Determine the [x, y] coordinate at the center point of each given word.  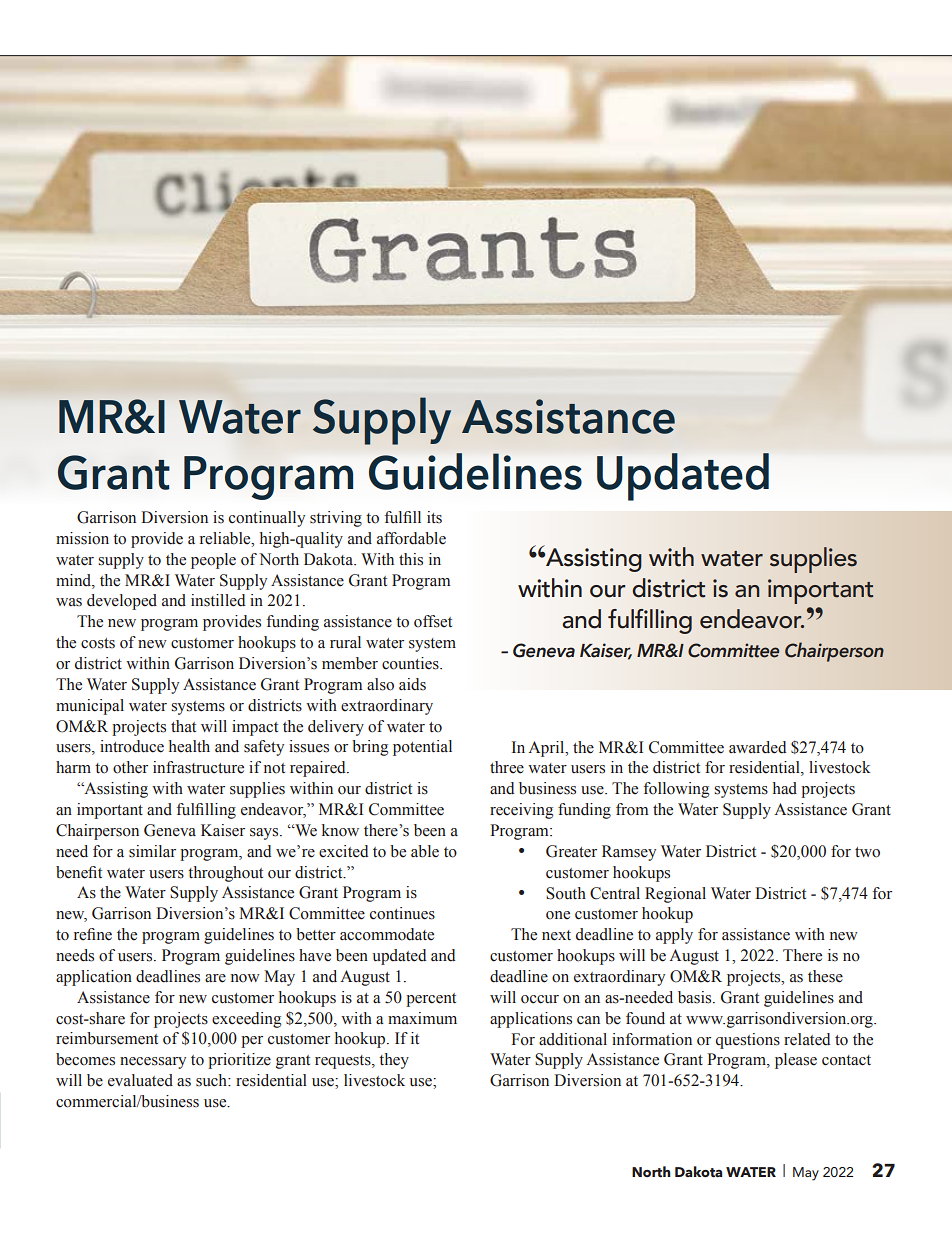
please [796, 1061]
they [394, 1061]
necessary [153, 1063]
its [434, 517]
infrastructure [198, 767]
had [785, 788]
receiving [521, 811]
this [411, 559]
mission [82, 538]
